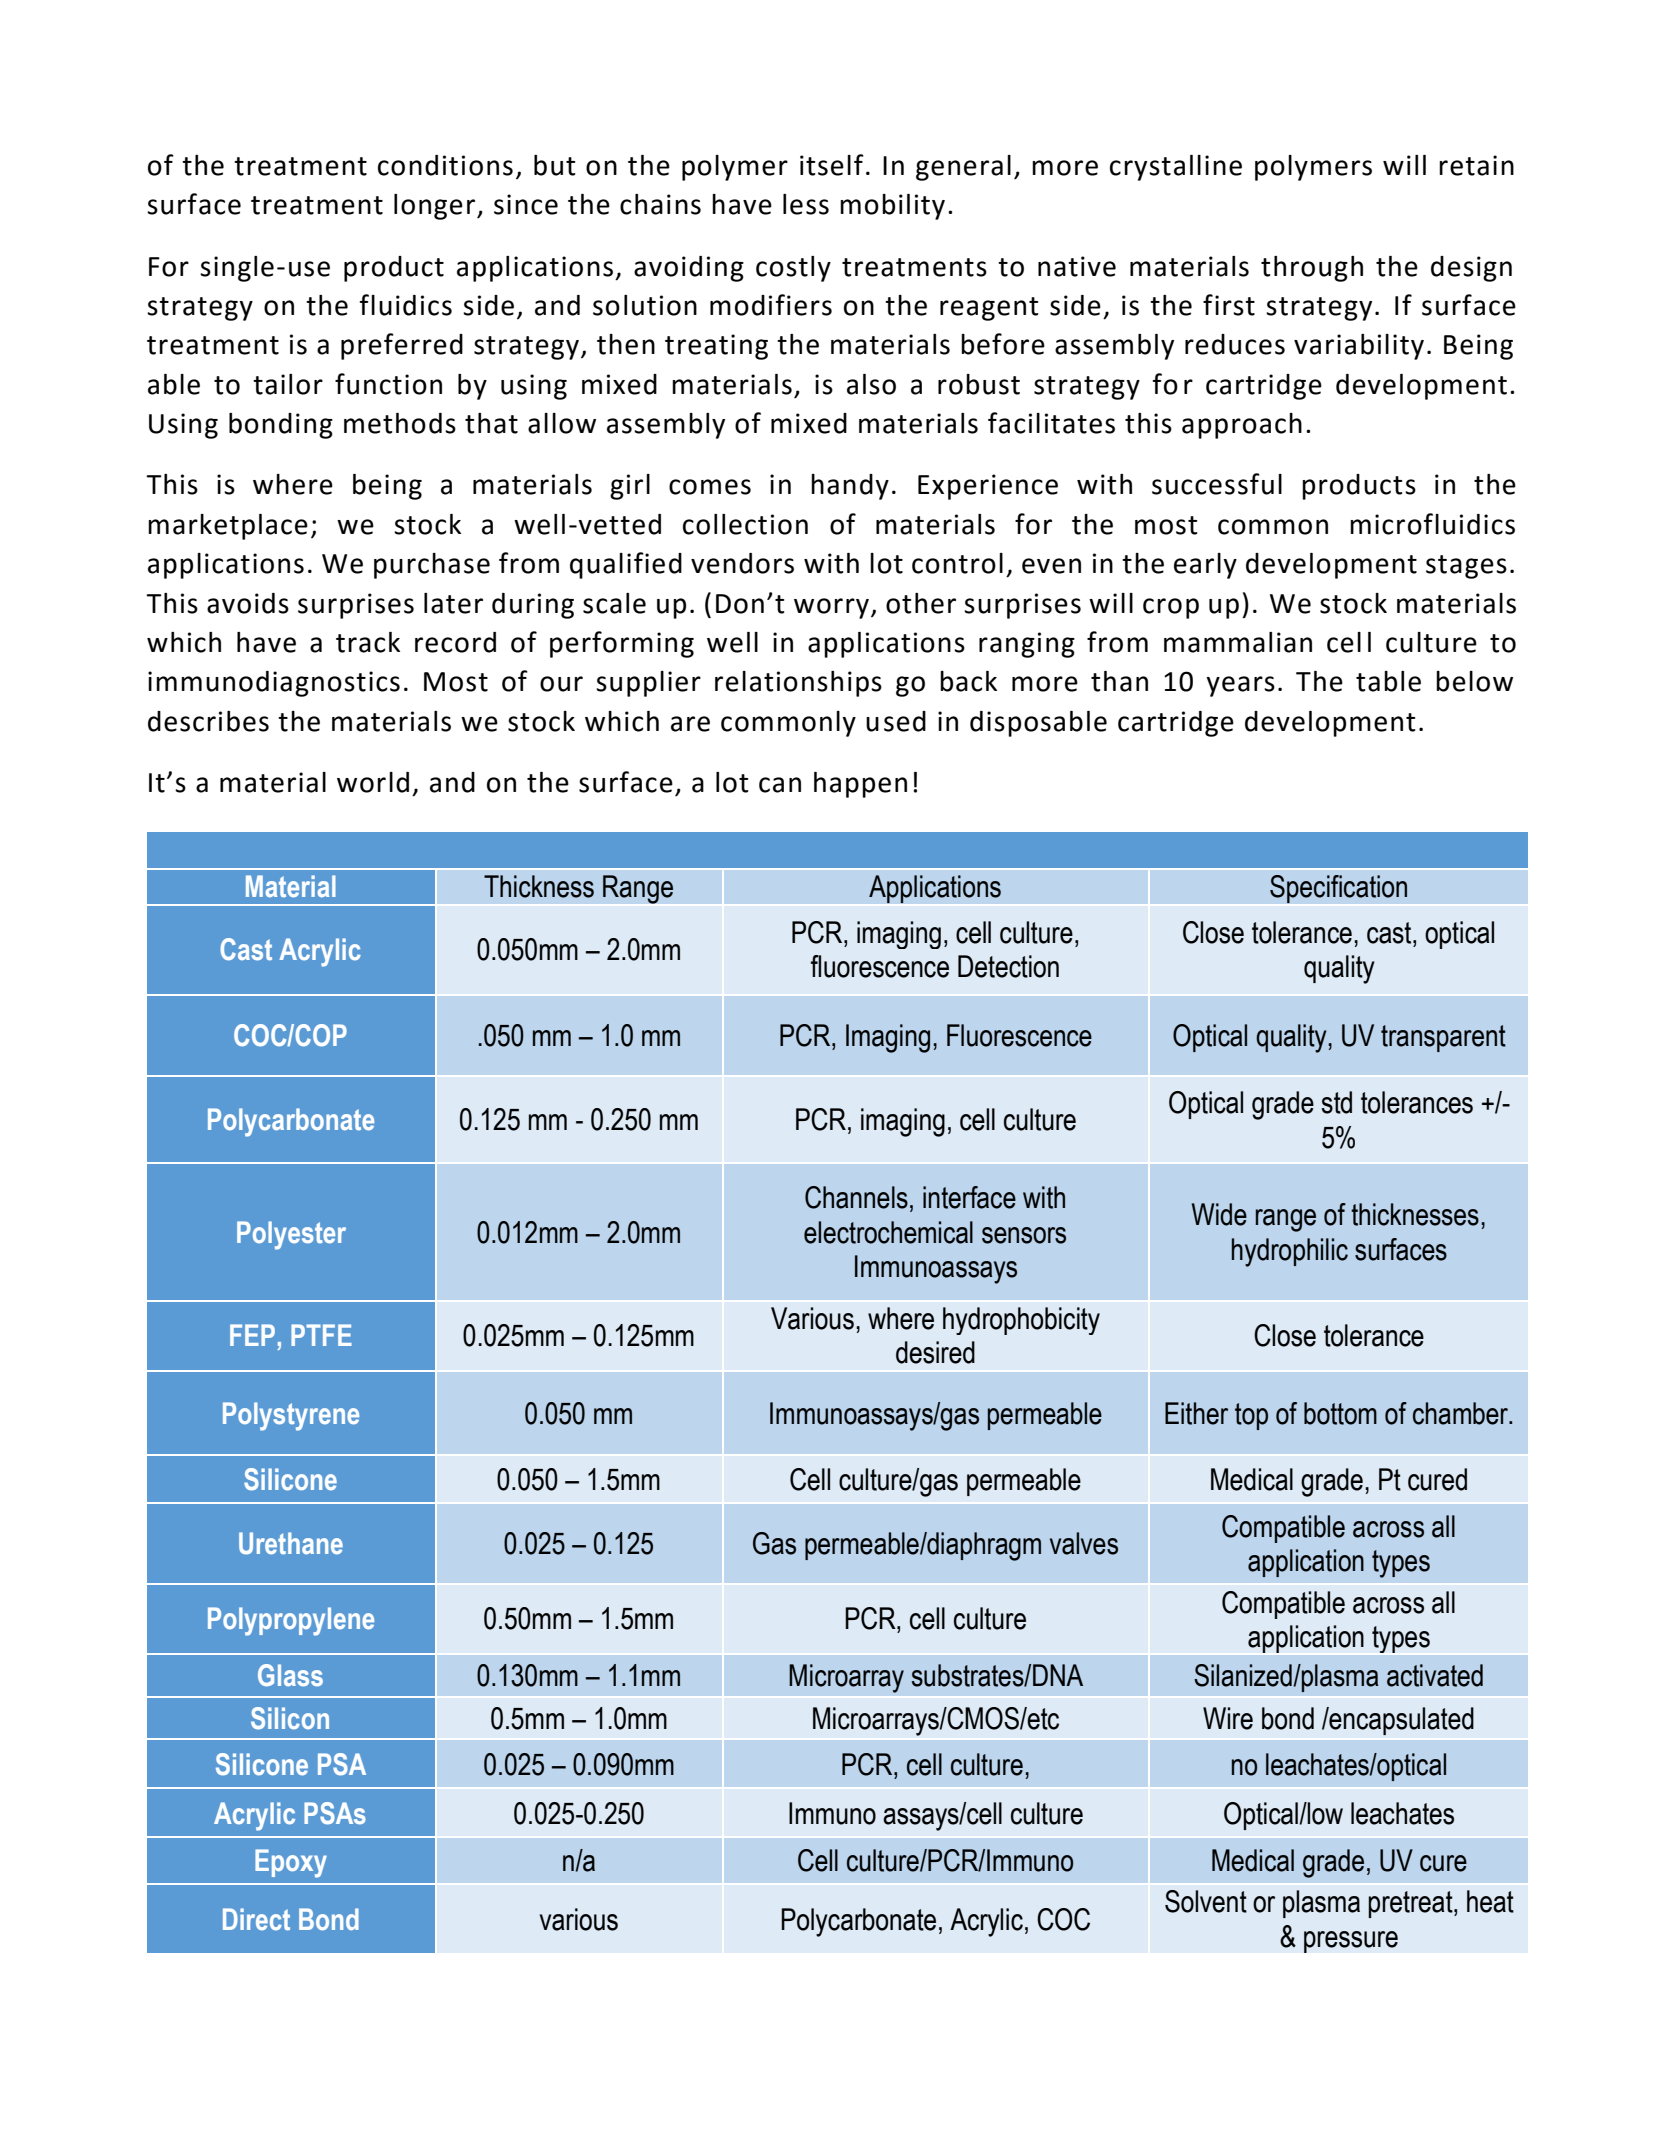  What do you see at coordinates (1206, 1901) in the screenshot?
I see `Solvent` at bounding box center [1206, 1901].
